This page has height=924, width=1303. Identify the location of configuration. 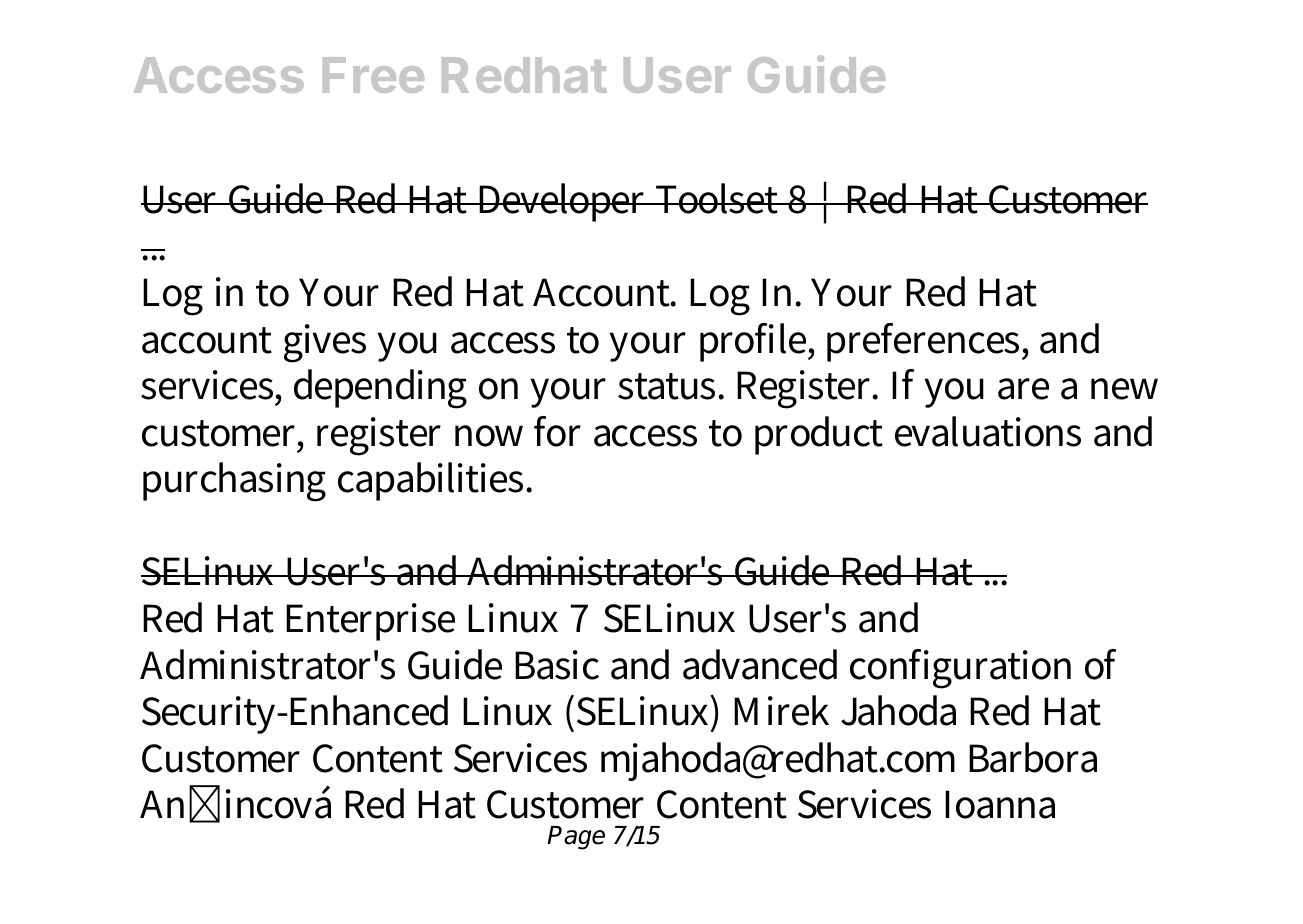
(960, 669).
